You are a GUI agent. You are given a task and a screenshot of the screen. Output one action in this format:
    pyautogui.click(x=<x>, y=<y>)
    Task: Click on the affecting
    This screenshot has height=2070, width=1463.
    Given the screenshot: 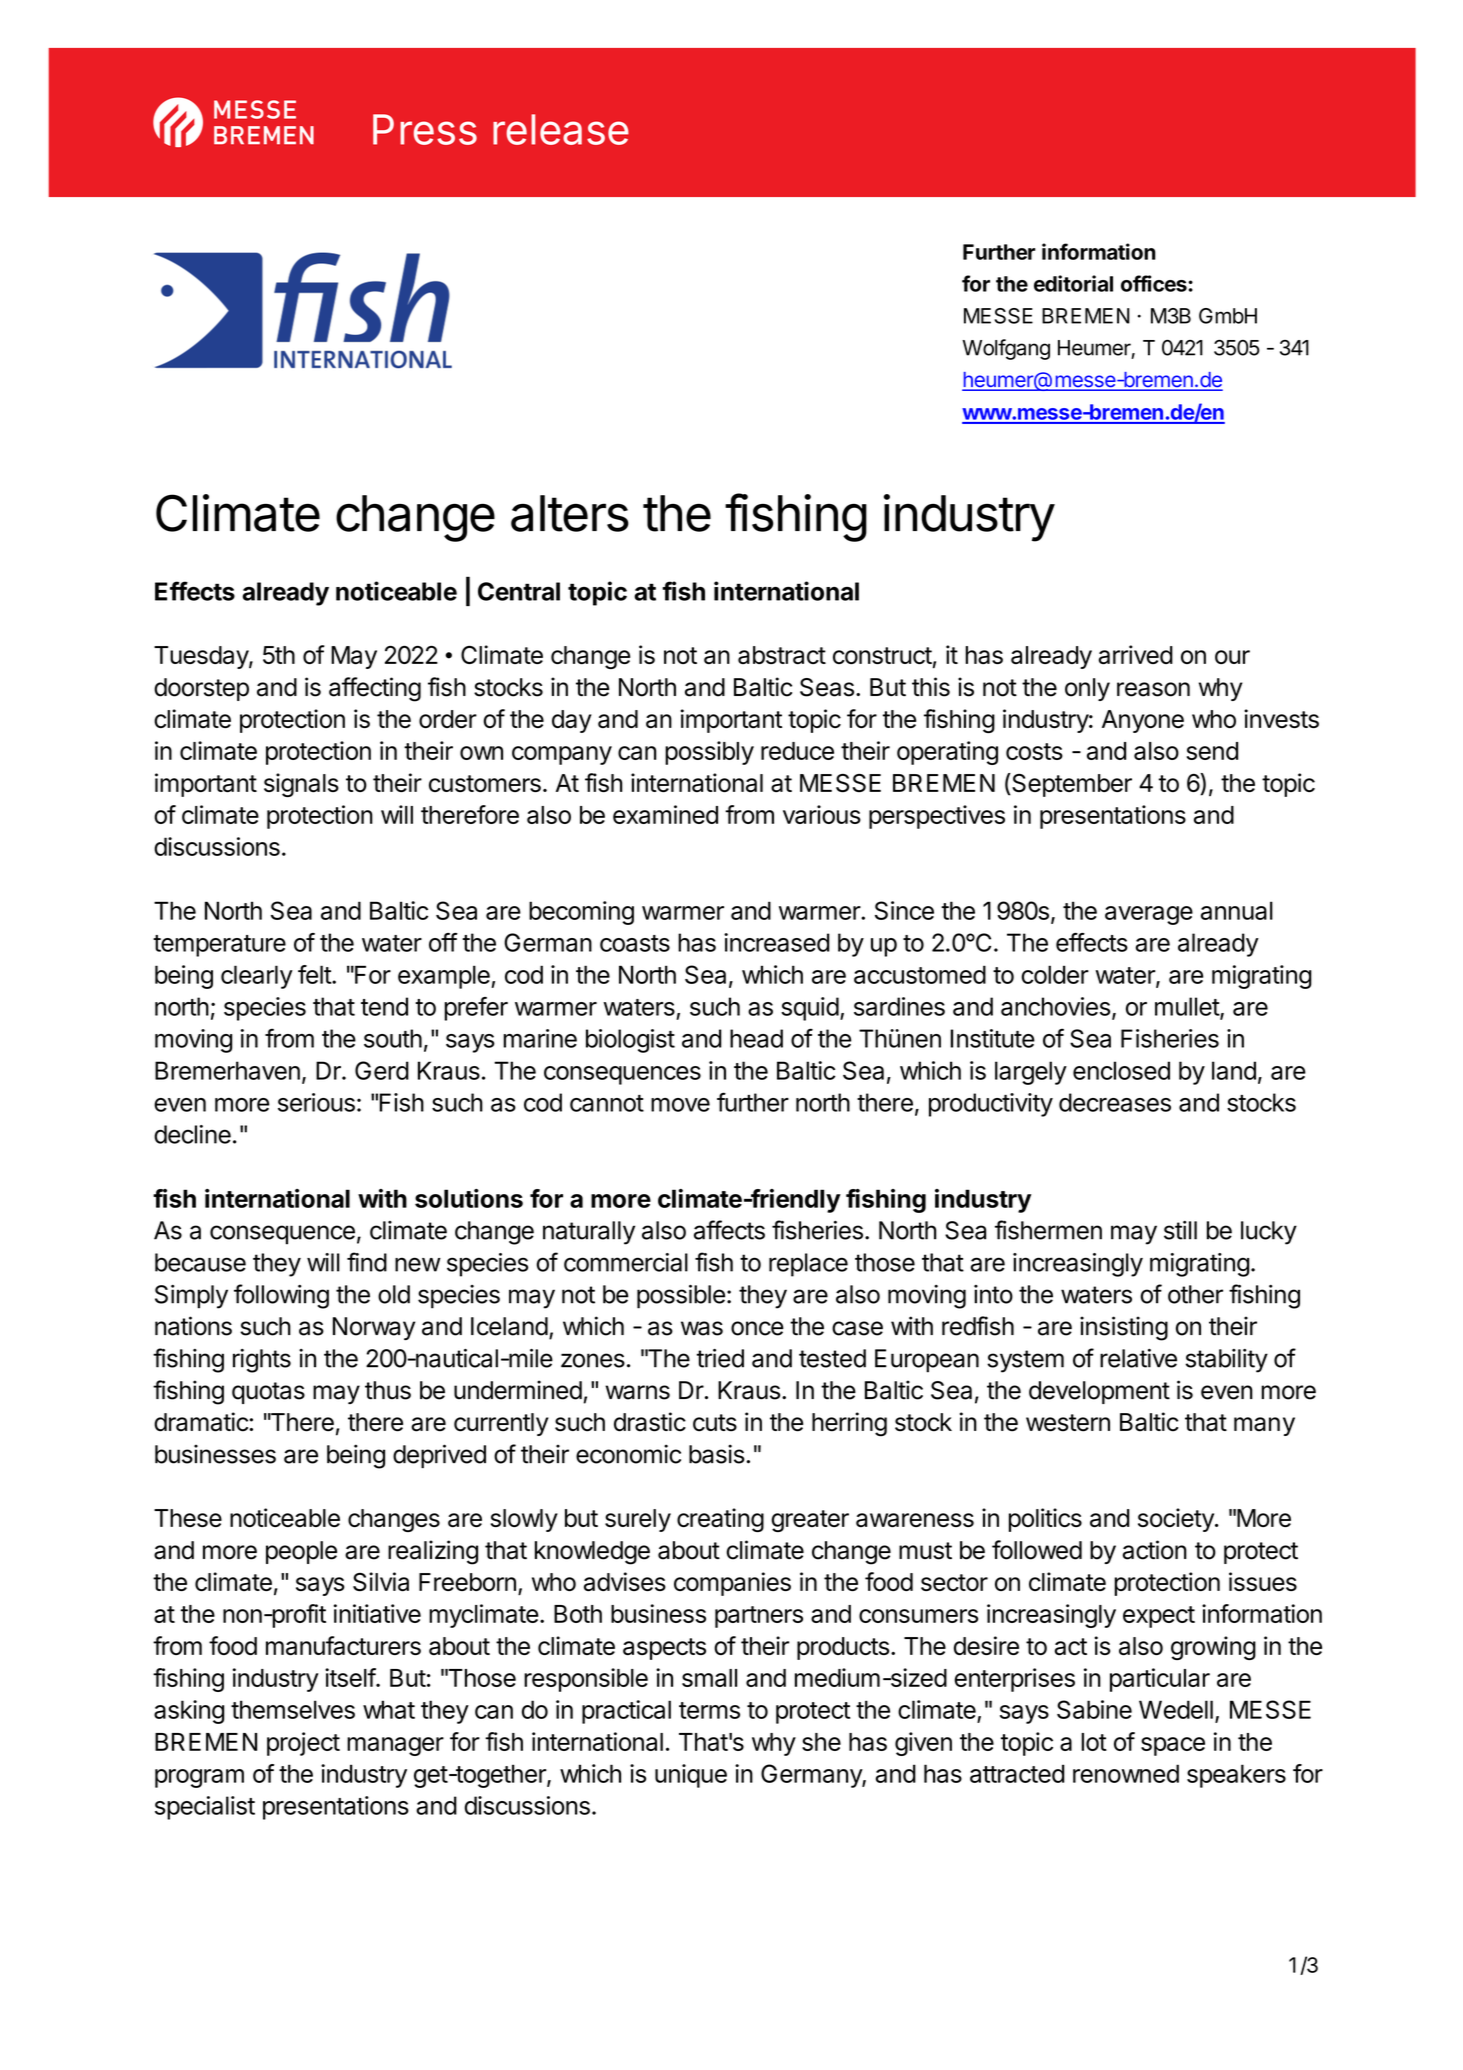 What is the action you would take?
    pyautogui.click(x=375, y=689)
